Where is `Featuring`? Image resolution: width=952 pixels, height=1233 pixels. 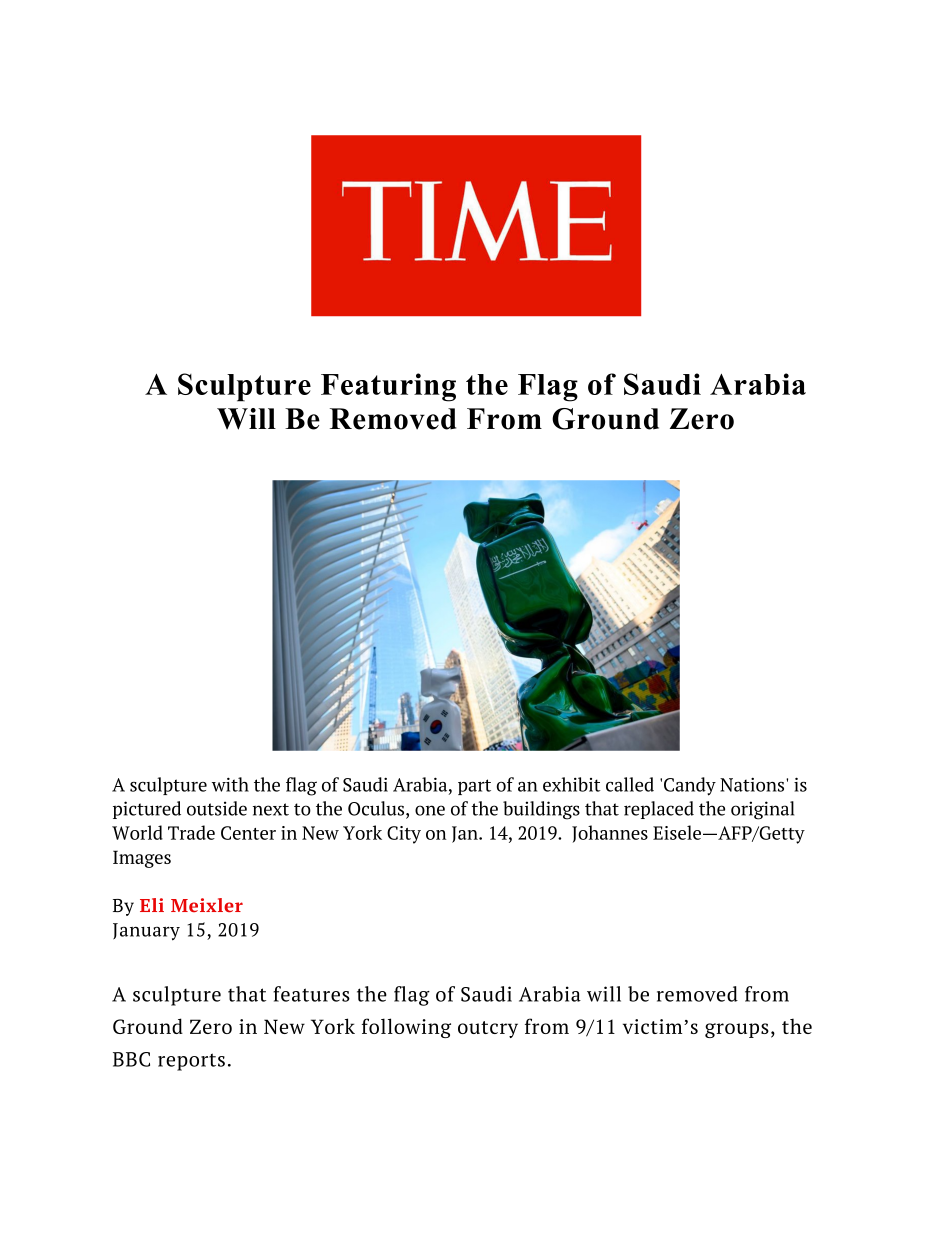 Featuring is located at coordinates (388, 387).
